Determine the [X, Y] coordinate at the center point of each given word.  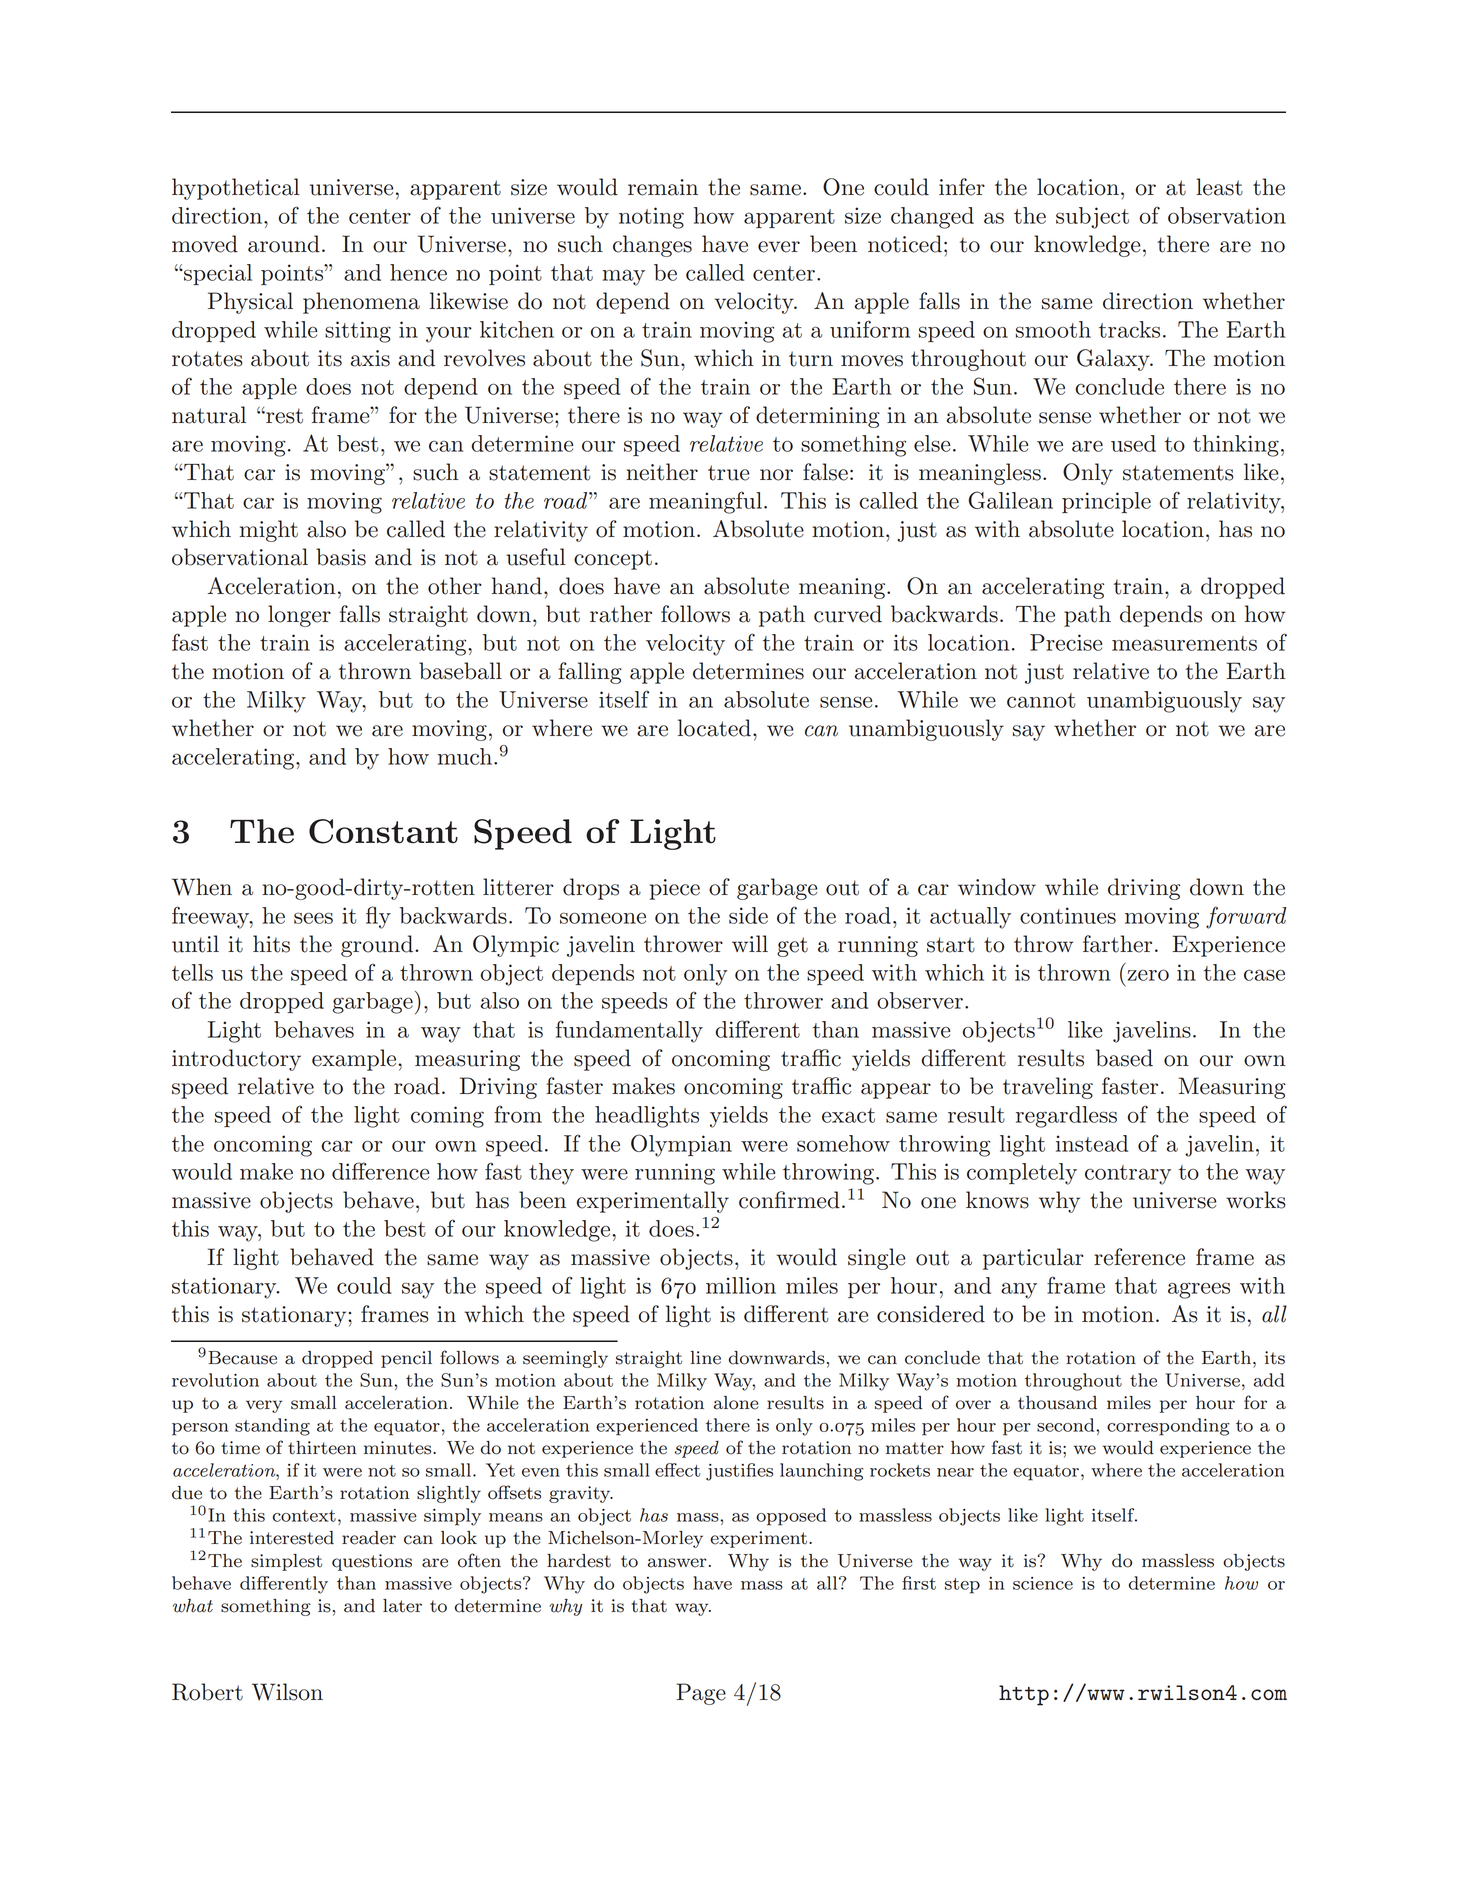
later [402, 1606]
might [269, 531]
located [714, 728]
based [1124, 1058]
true [728, 473]
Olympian [681, 1145]
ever [779, 247]
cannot [1041, 700]
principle [1106, 502]
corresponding [1168, 1427]
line [705, 1358]
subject [1092, 218]
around [284, 244]
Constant [383, 831]
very [264, 1406]
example [355, 1060]
